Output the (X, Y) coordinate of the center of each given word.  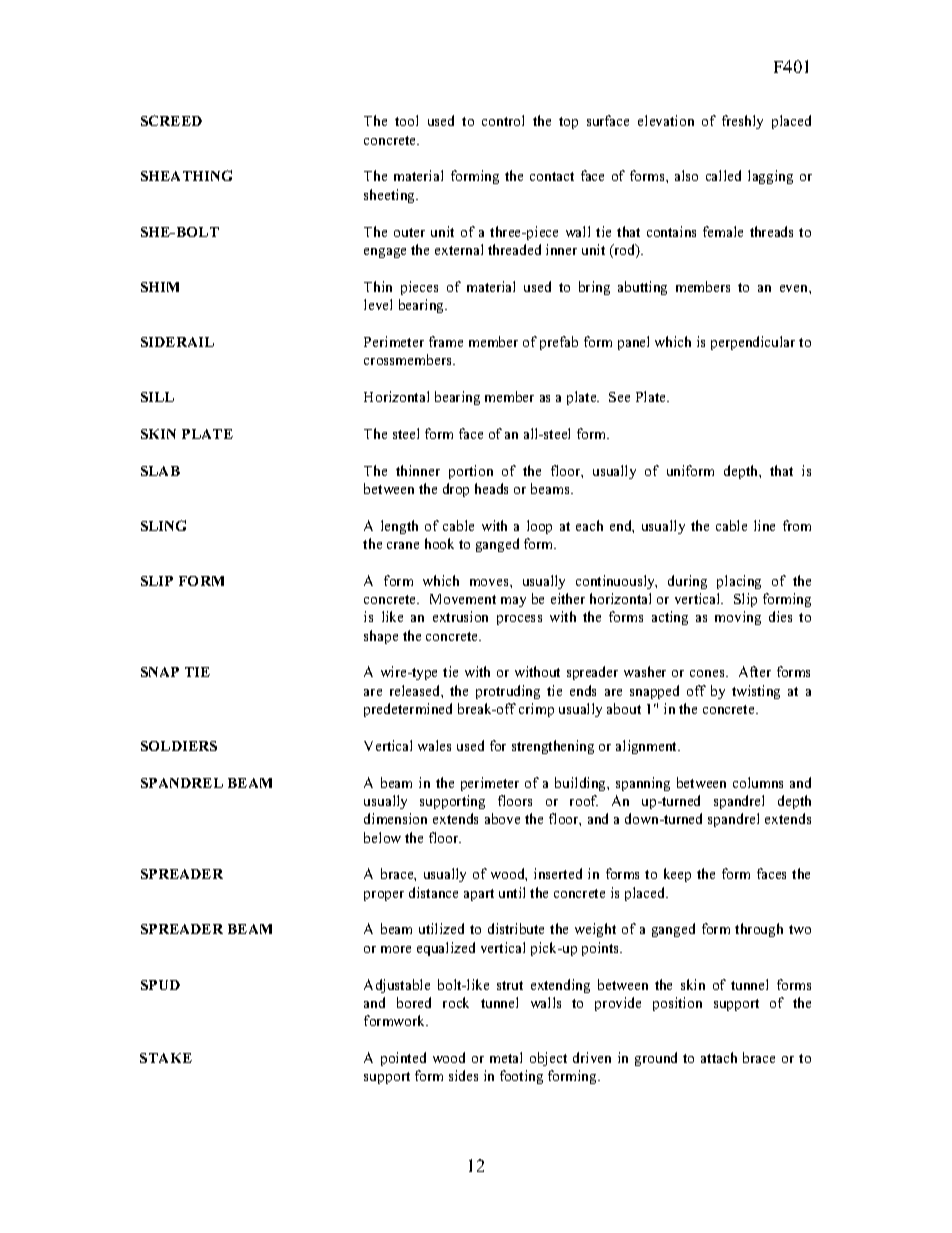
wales (434, 745)
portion (471, 472)
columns (758, 782)
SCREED (171, 120)
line (764, 525)
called (723, 175)
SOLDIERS (179, 746)
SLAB (160, 471)
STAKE (166, 1058)
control (503, 120)
